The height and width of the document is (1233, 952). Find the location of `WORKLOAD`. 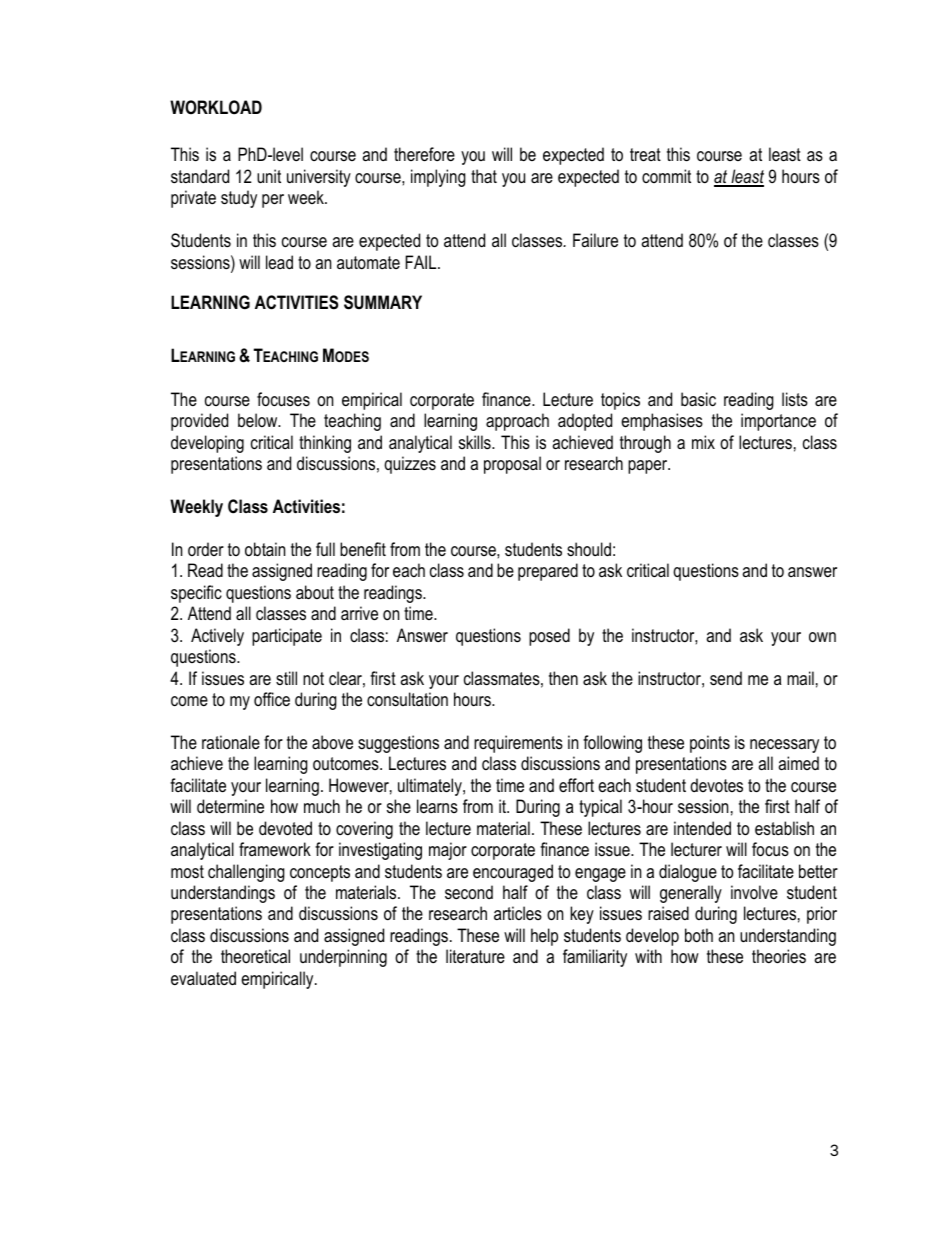

WORKLOAD is located at coordinates (216, 107).
